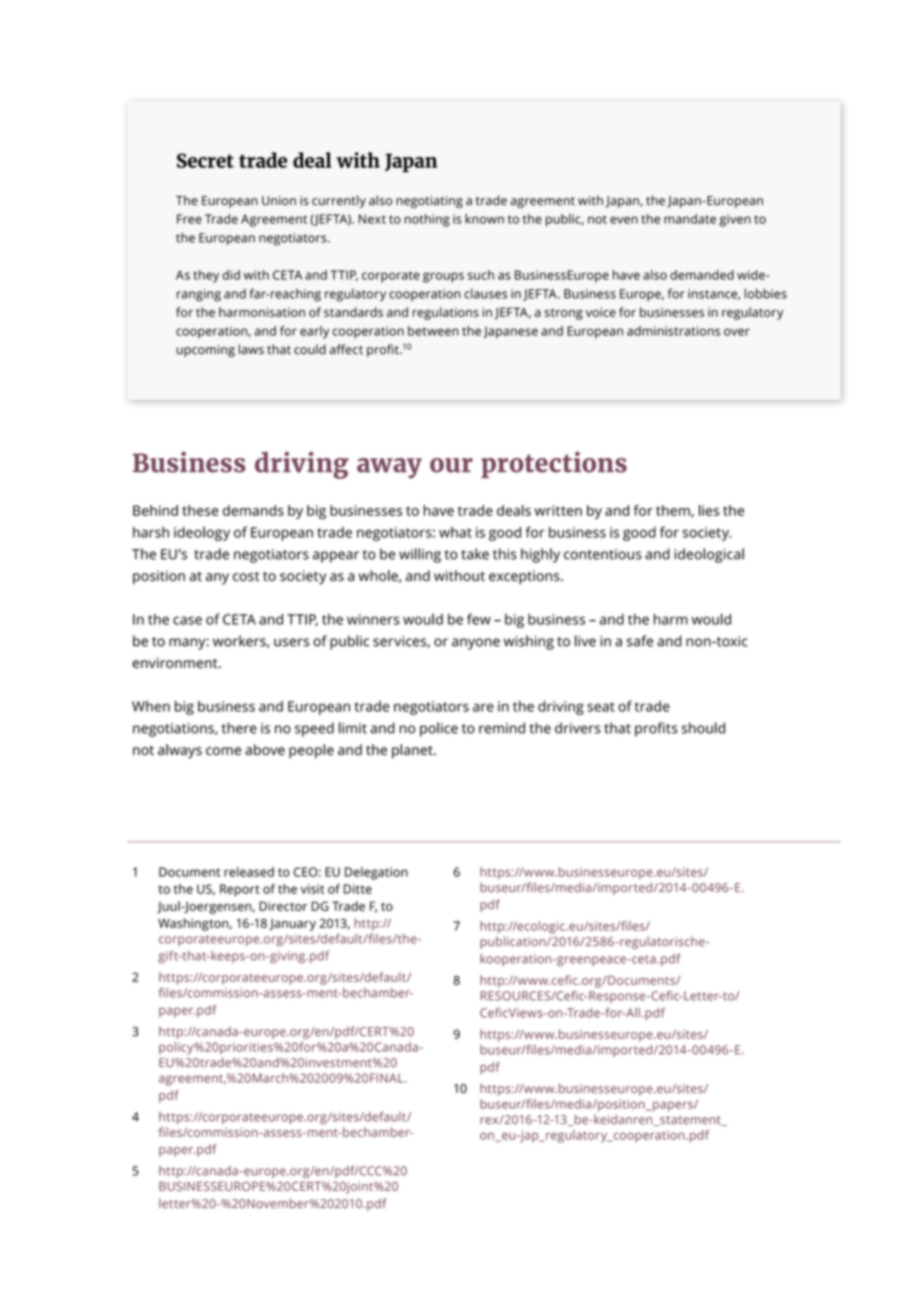  Describe the element at coordinates (429, 202) in the image. I see `negotiating` at that location.
